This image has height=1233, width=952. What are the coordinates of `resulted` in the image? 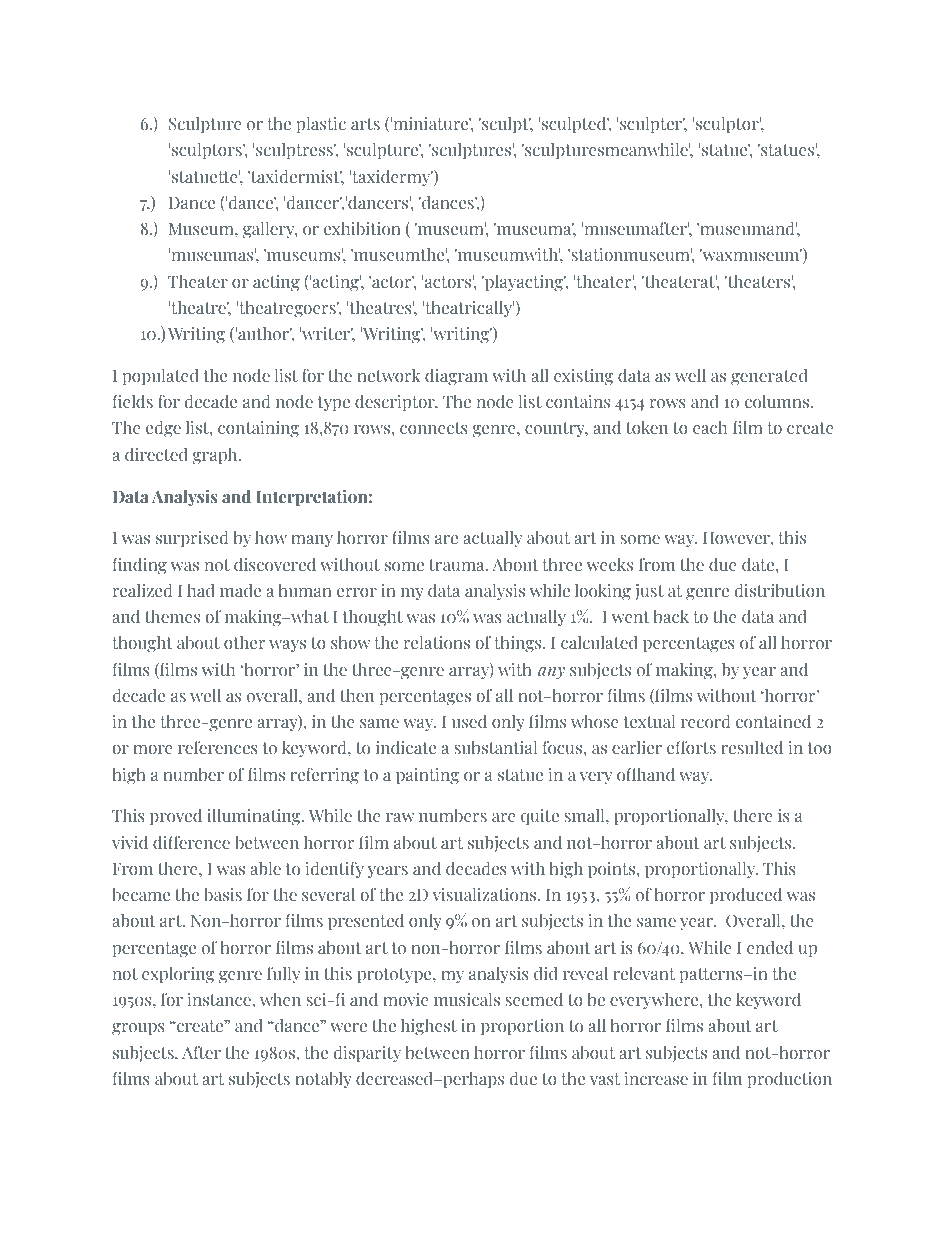 It's located at (752, 747).
